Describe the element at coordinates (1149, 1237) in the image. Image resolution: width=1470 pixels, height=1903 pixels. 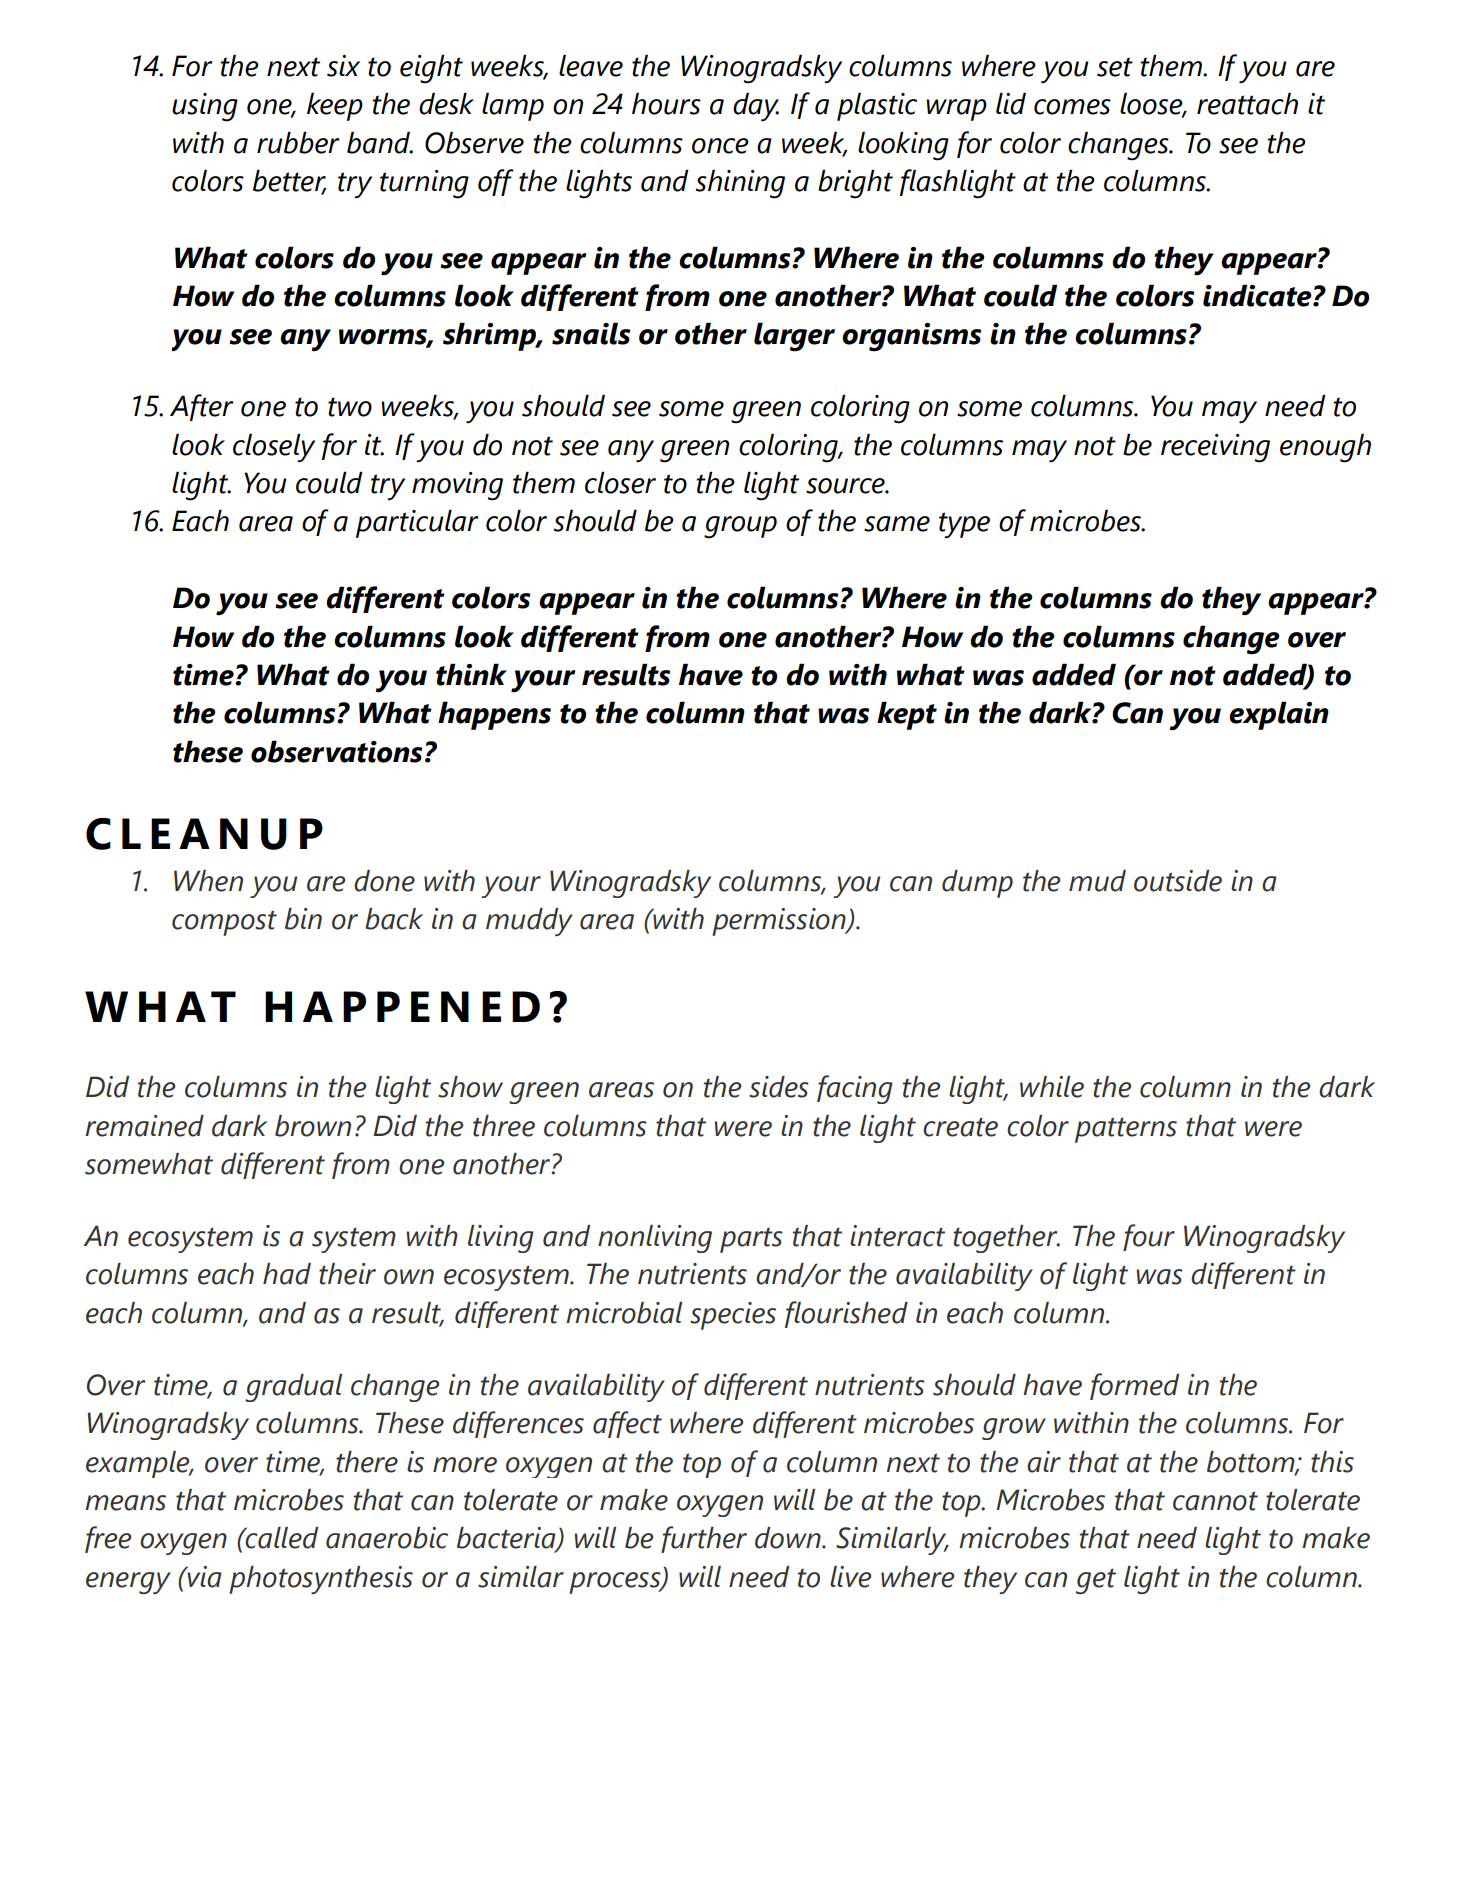
I see `four` at that location.
